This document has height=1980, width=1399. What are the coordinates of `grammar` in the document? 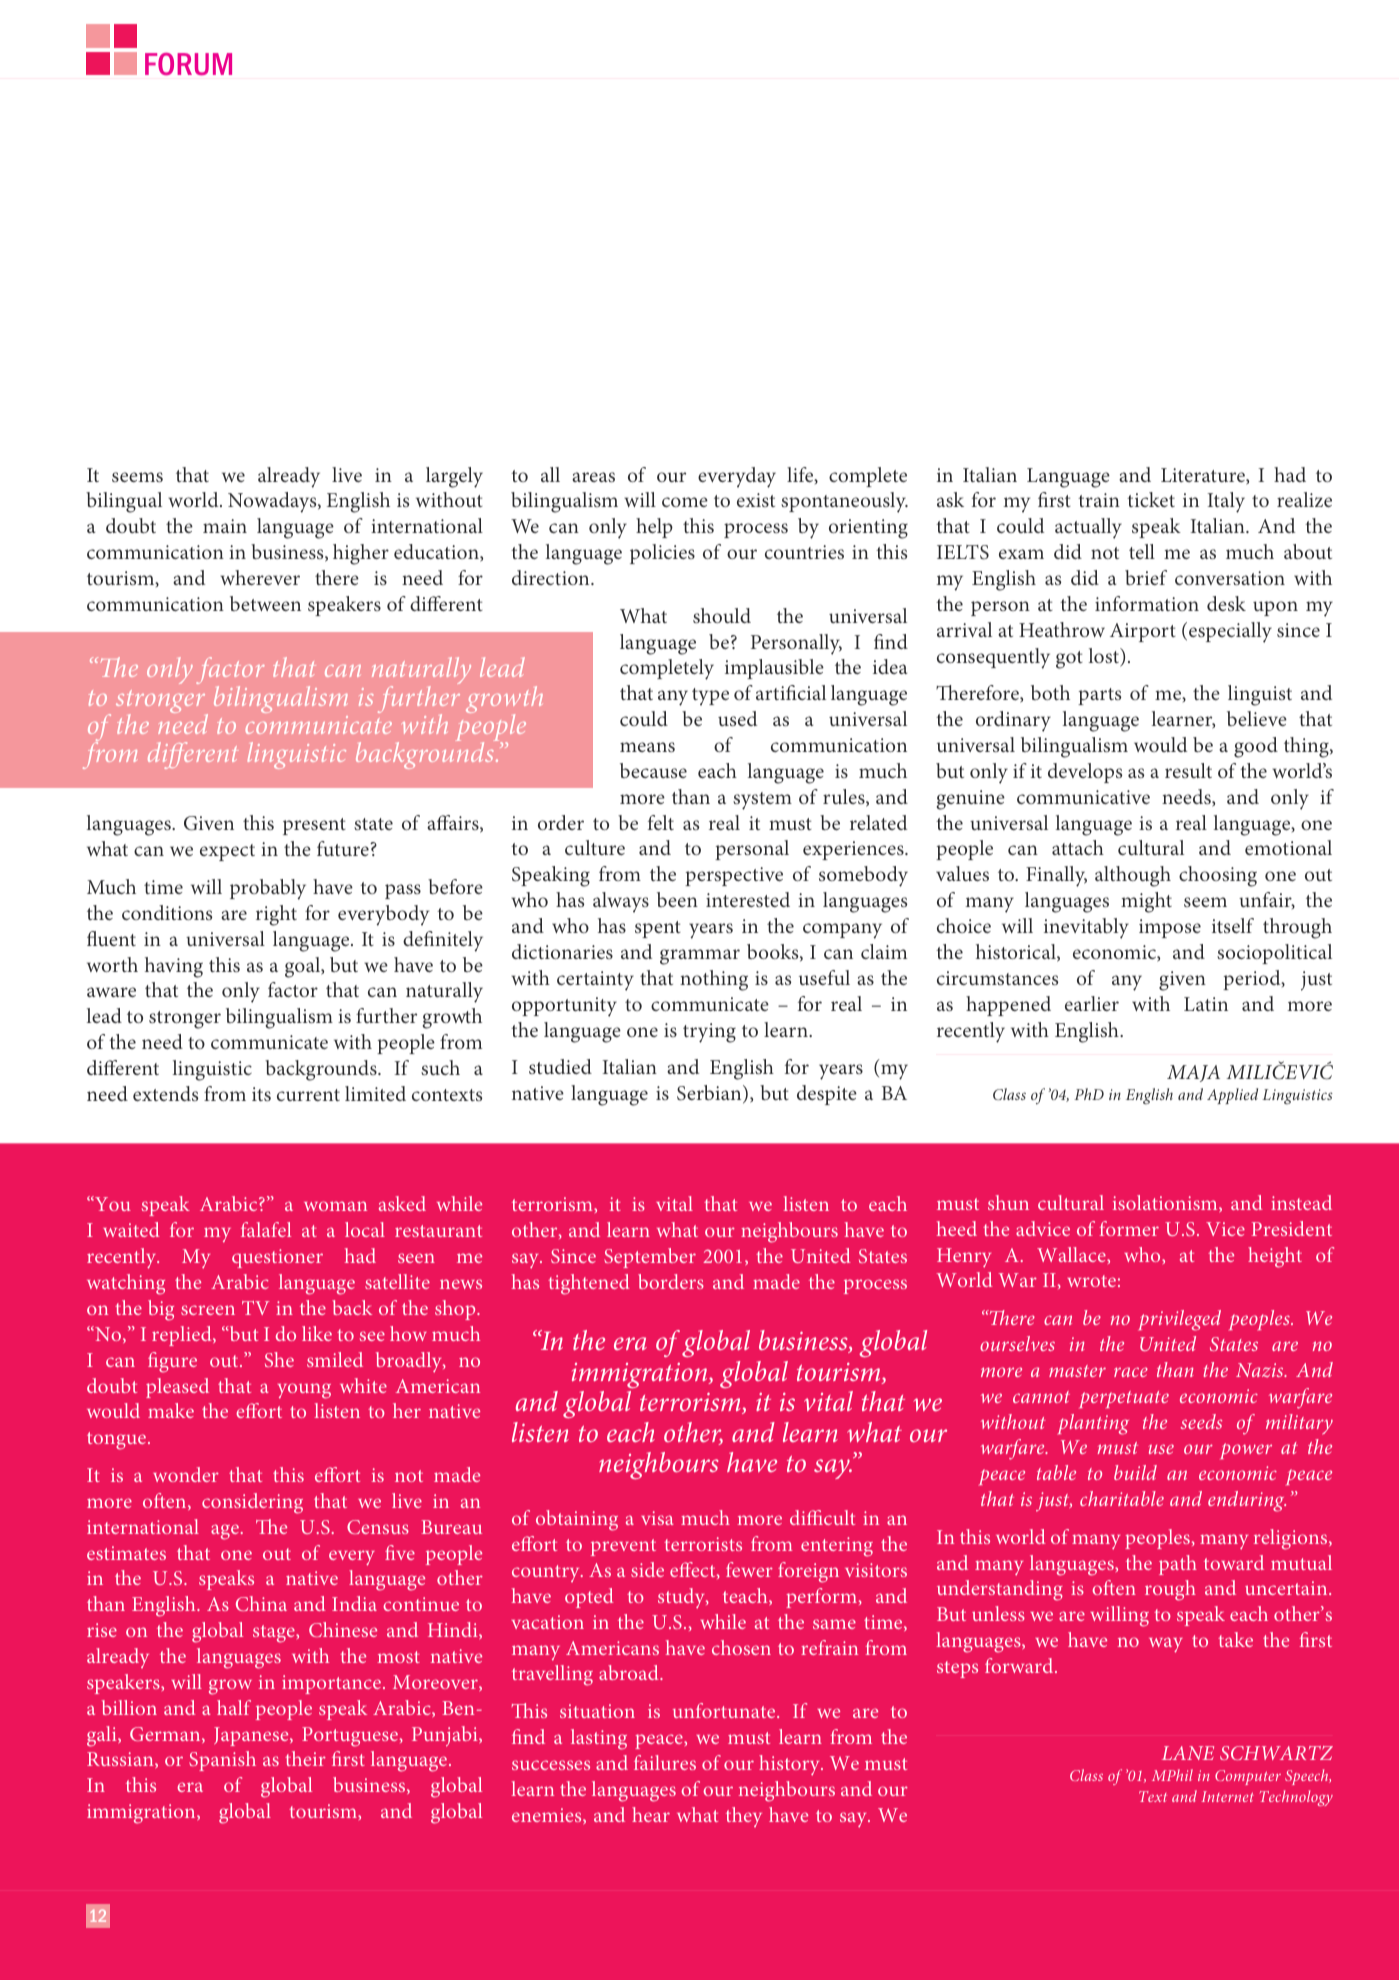 It's located at (700, 957).
